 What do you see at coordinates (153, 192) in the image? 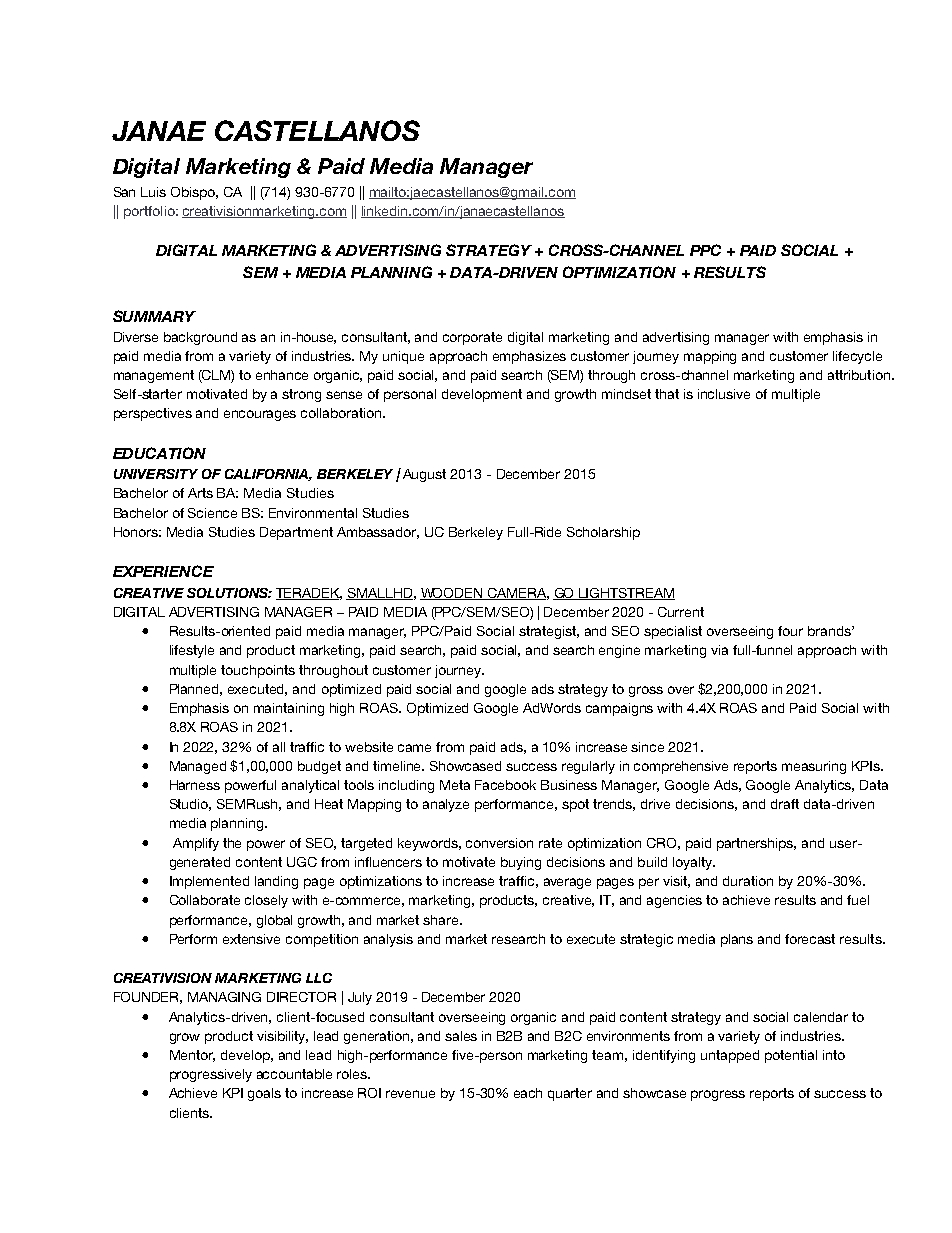
I see `Luis` at bounding box center [153, 192].
